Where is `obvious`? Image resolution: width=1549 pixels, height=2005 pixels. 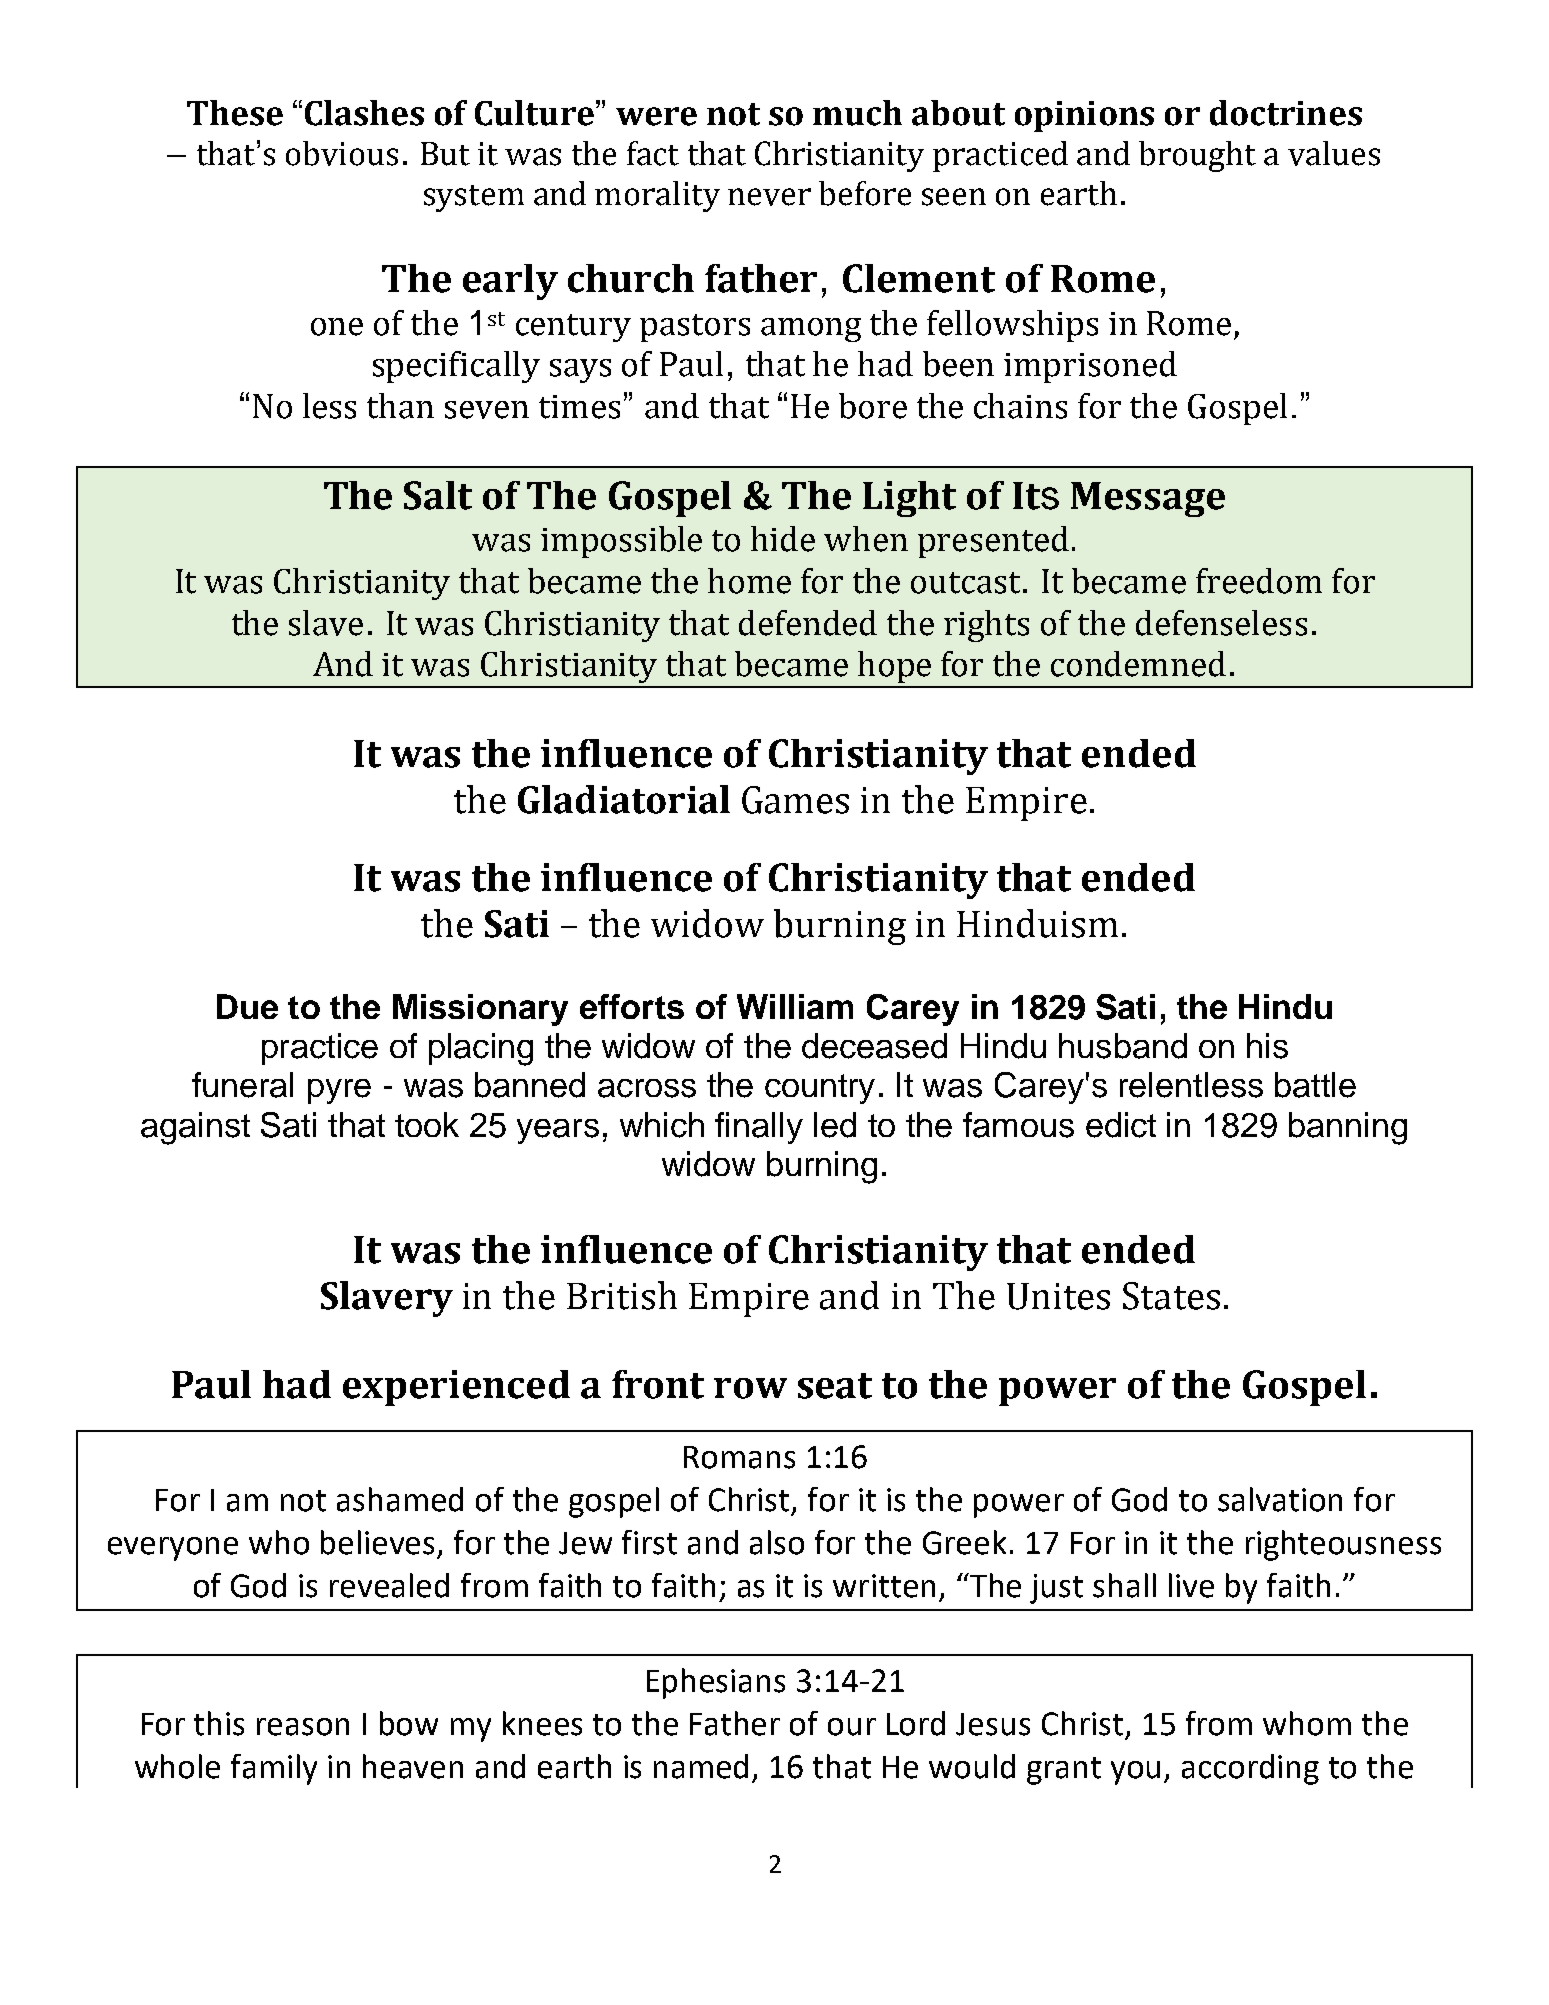 obvious is located at coordinates (342, 153).
